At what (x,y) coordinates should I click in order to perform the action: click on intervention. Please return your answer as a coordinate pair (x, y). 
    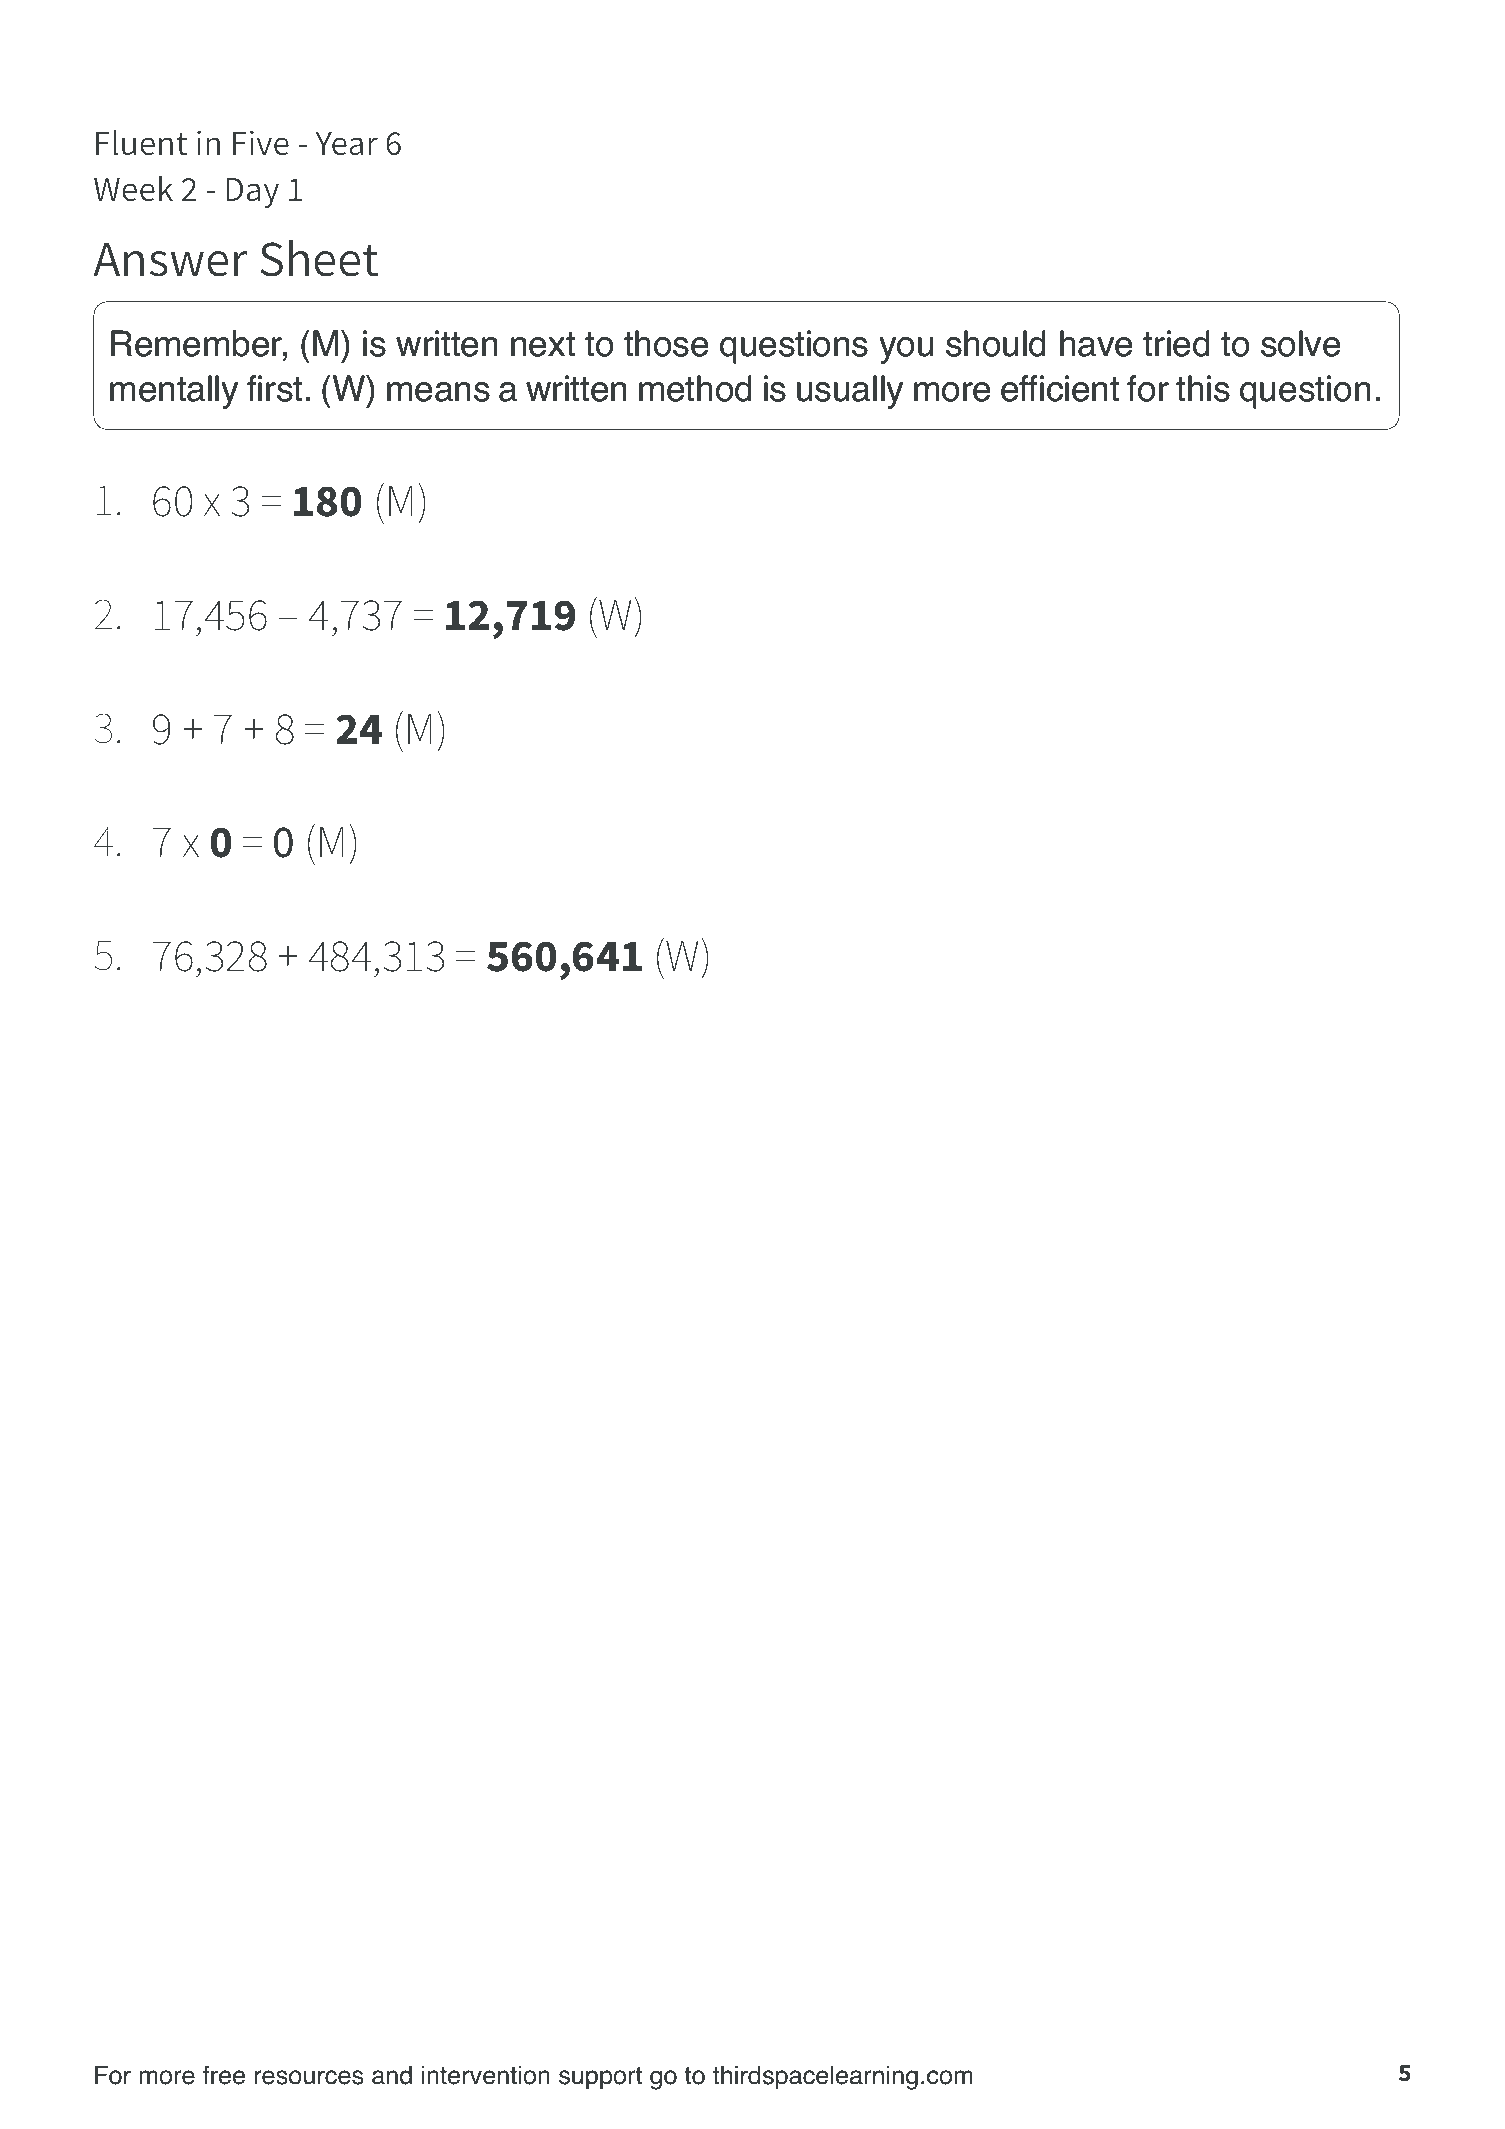
    Looking at the image, I should click on (486, 2075).
